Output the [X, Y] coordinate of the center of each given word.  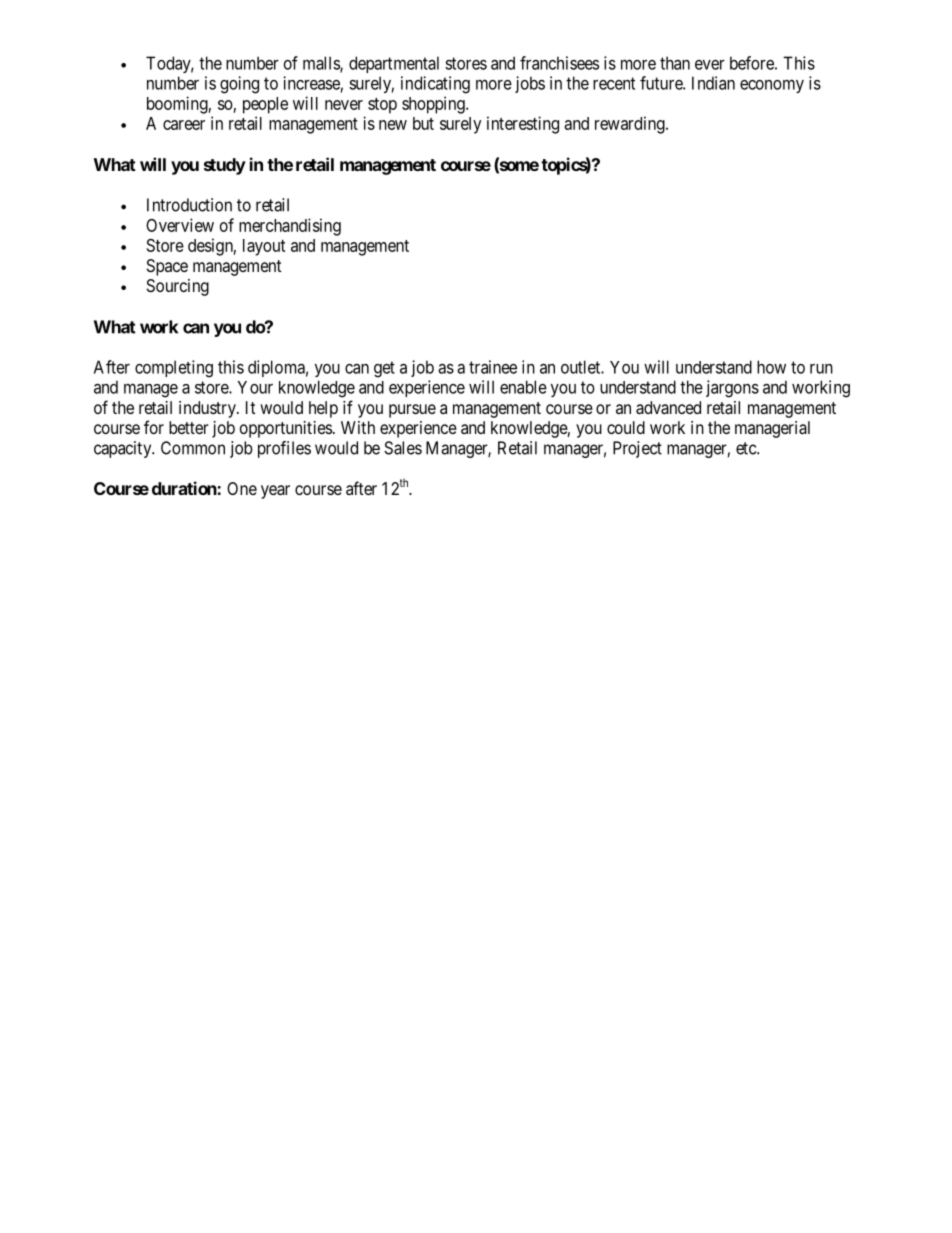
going [239, 85]
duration [184, 488]
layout [264, 247]
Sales [403, 448]
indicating [435, 85]
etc [747, 448]
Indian [713, 83]
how [771, 367]
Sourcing [178, 287]
